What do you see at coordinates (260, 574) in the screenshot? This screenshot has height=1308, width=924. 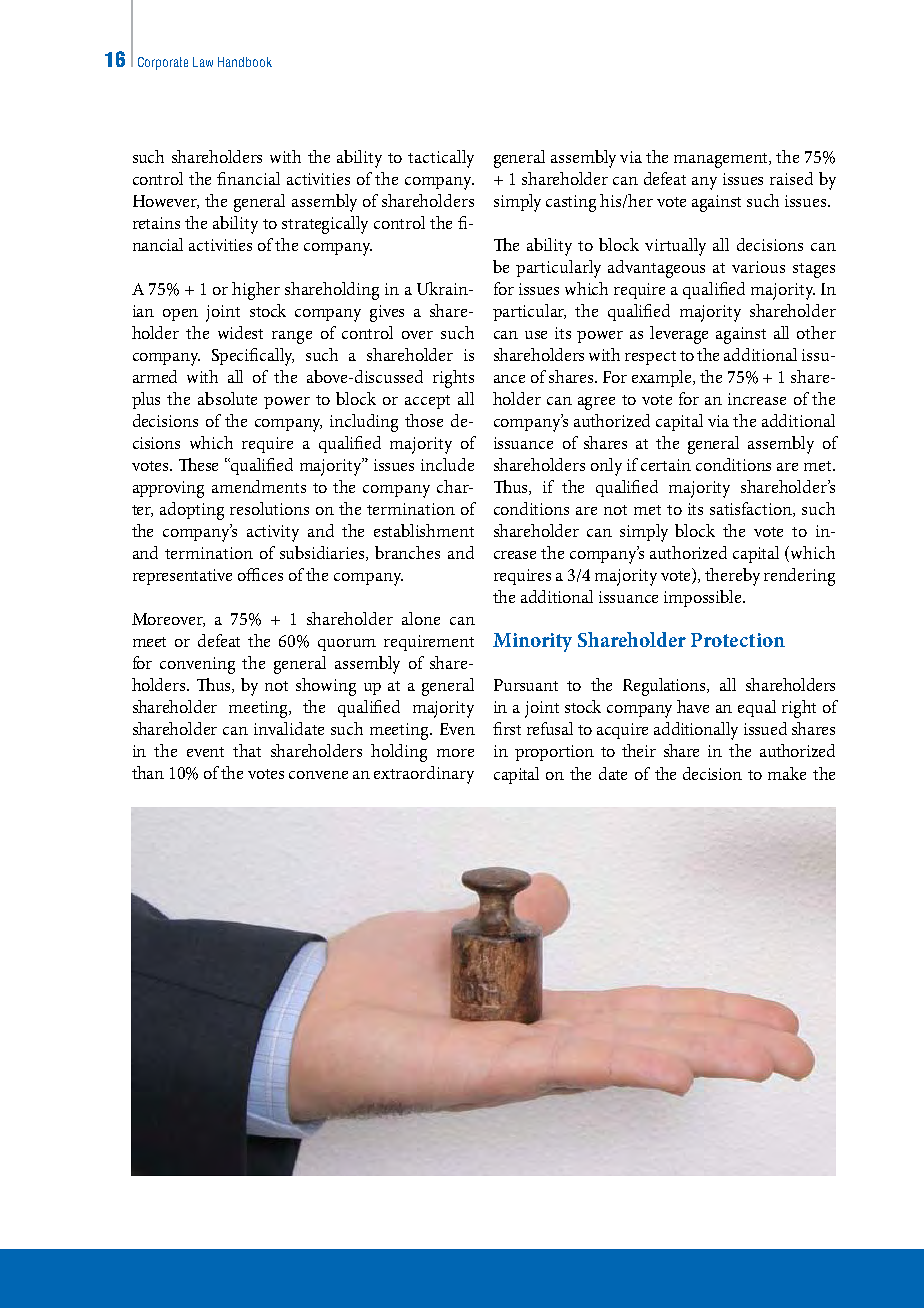 I see `offices` at bounding box center [260, 574].
